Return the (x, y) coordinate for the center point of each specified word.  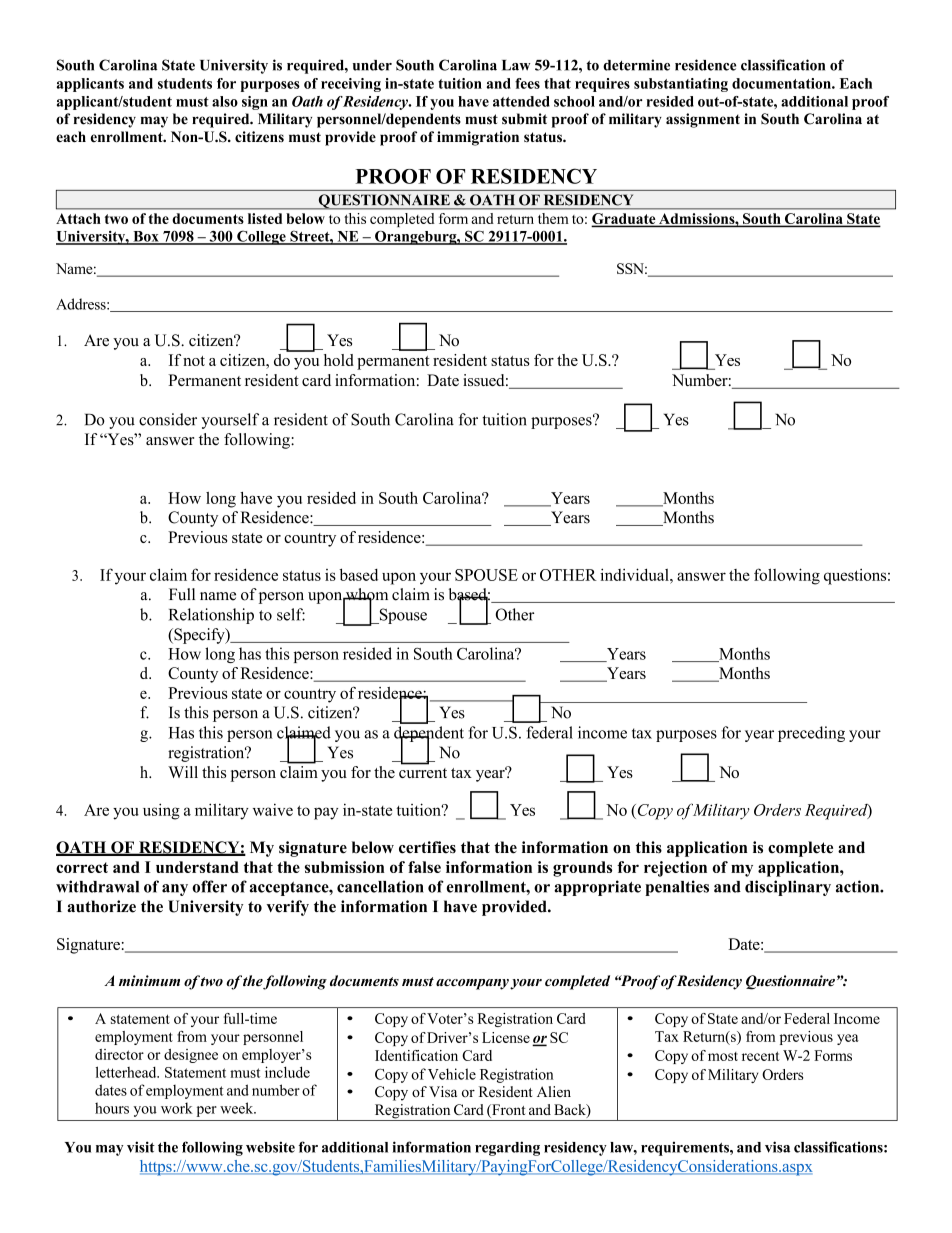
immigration (478, 138)
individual (635, 574)
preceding (811, 734)
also (225, 101)
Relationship (211, 616)
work (177, 1108)
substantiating (681, 85)
